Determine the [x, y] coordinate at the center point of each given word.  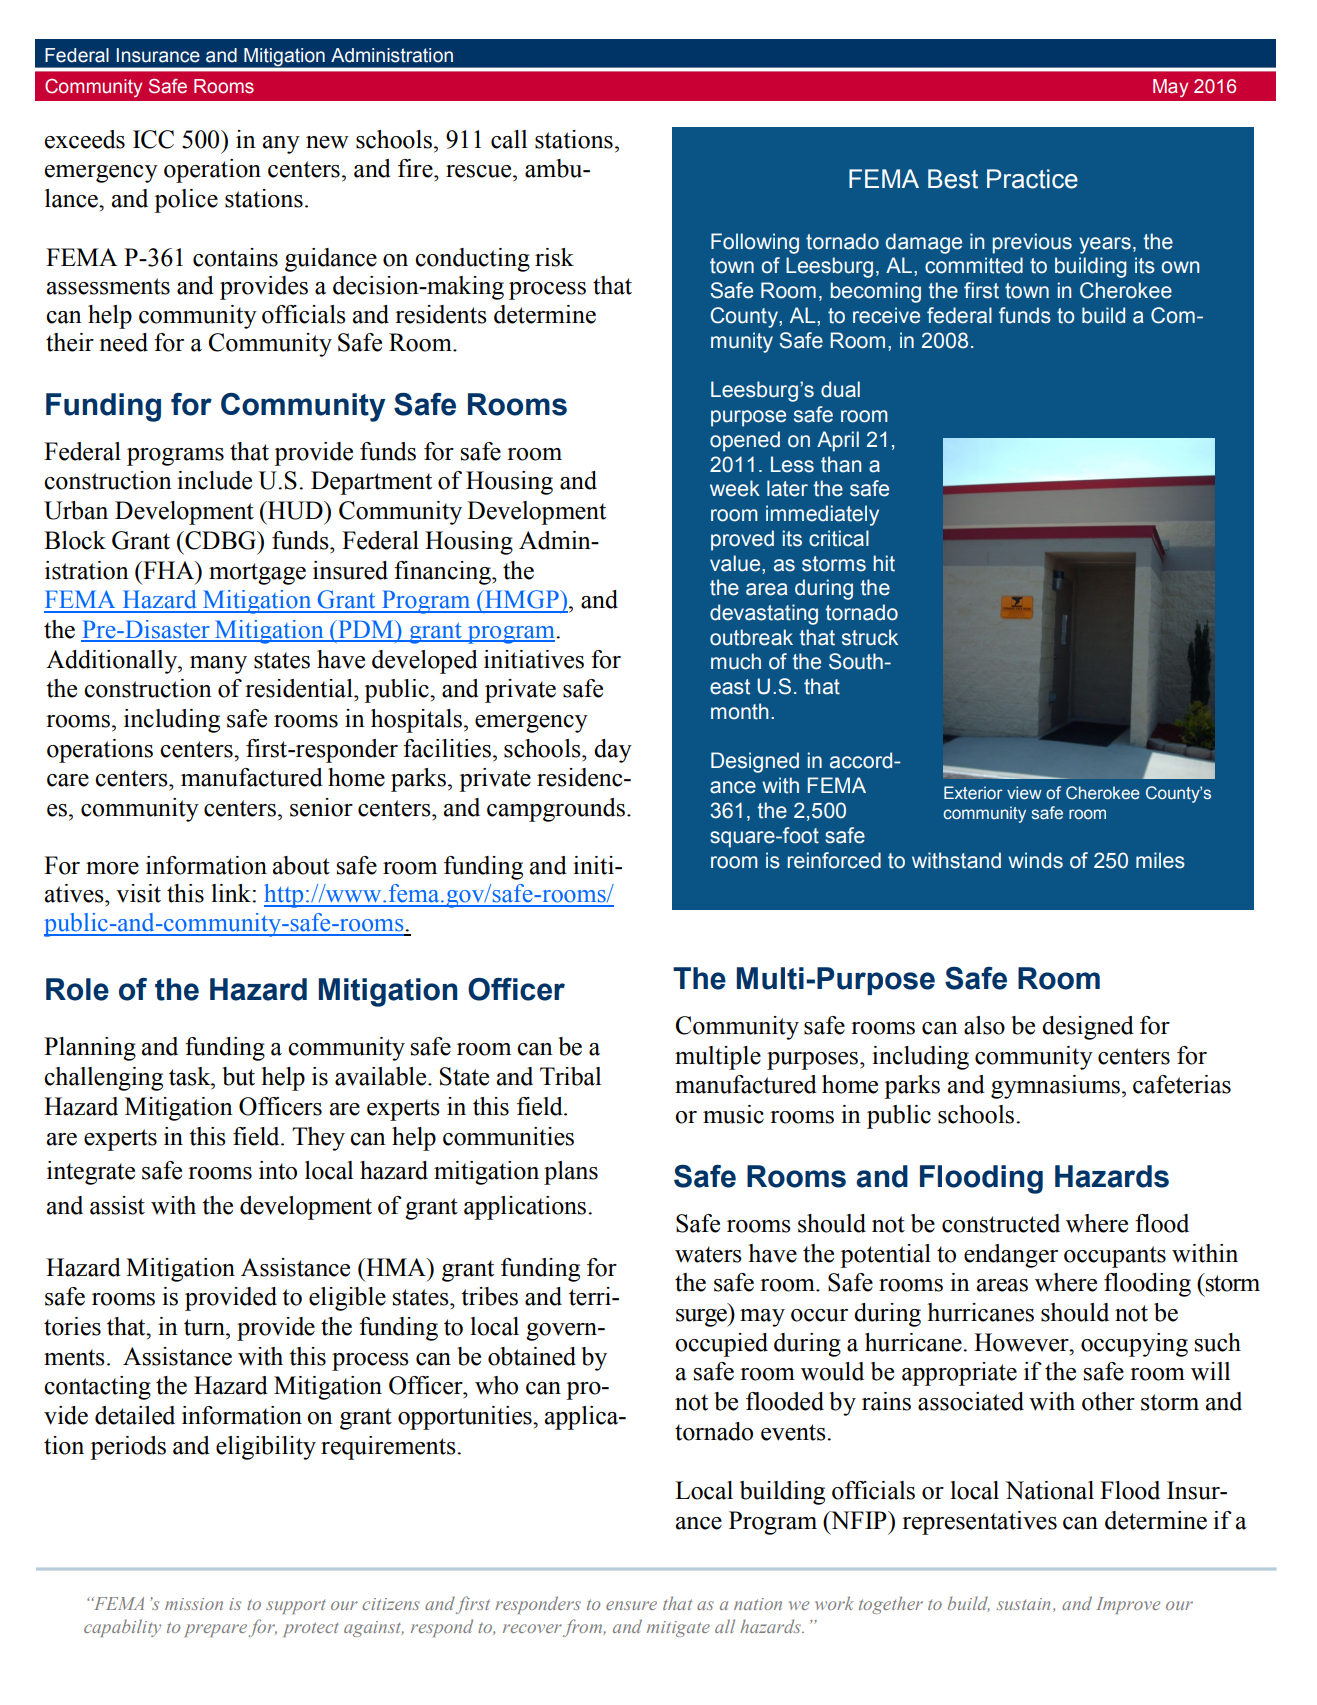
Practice [1032, 179]
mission [194, 1604]
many [218, 665]
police [186, 201]
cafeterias [1182, 1084]
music [733, 1114]
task [191, 1076]
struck [870, 637]
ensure [631, 1605]
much [736, 661]
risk [554, 257]
